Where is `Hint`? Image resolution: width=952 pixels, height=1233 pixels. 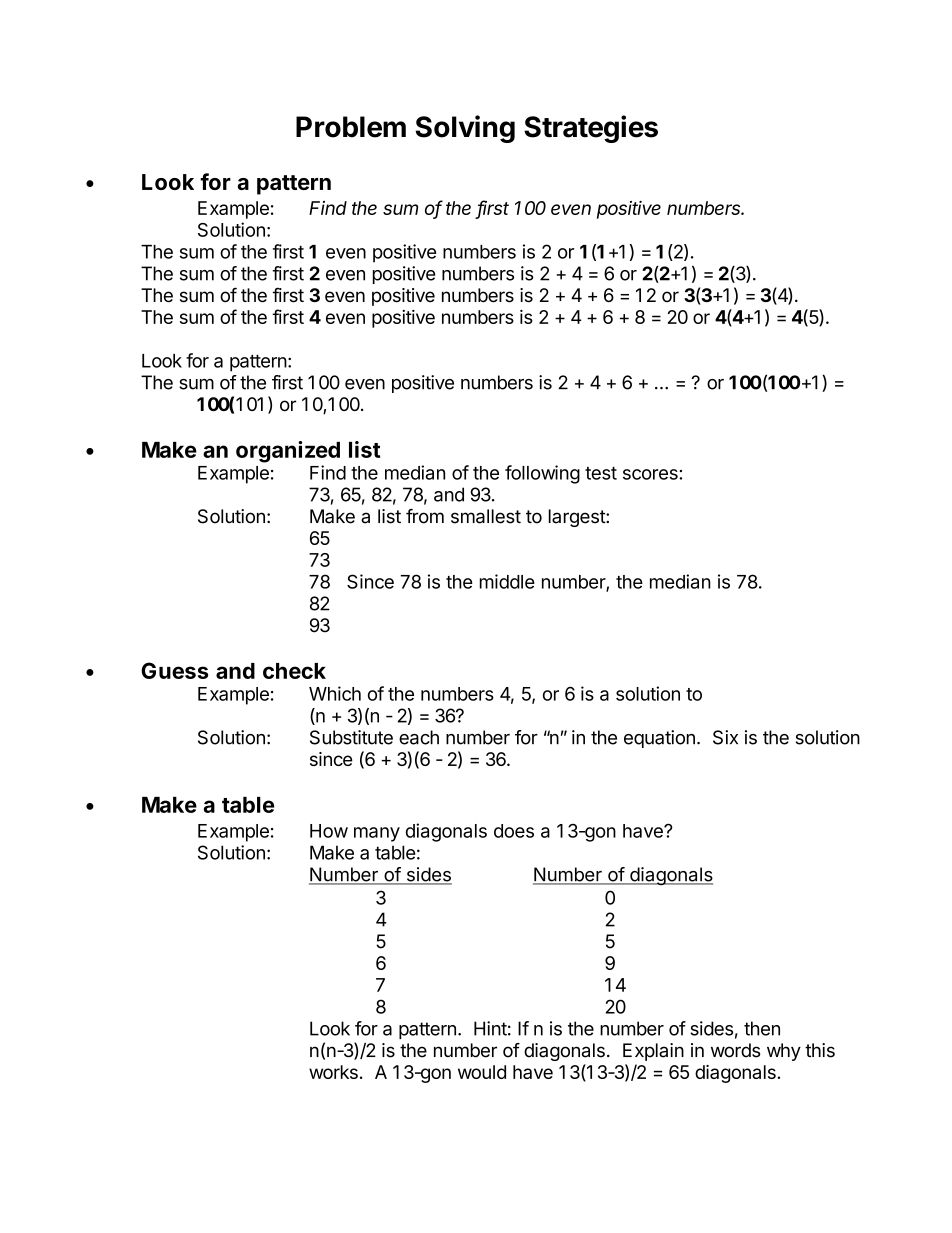
Hint is located at coordinates (492, 1028).
